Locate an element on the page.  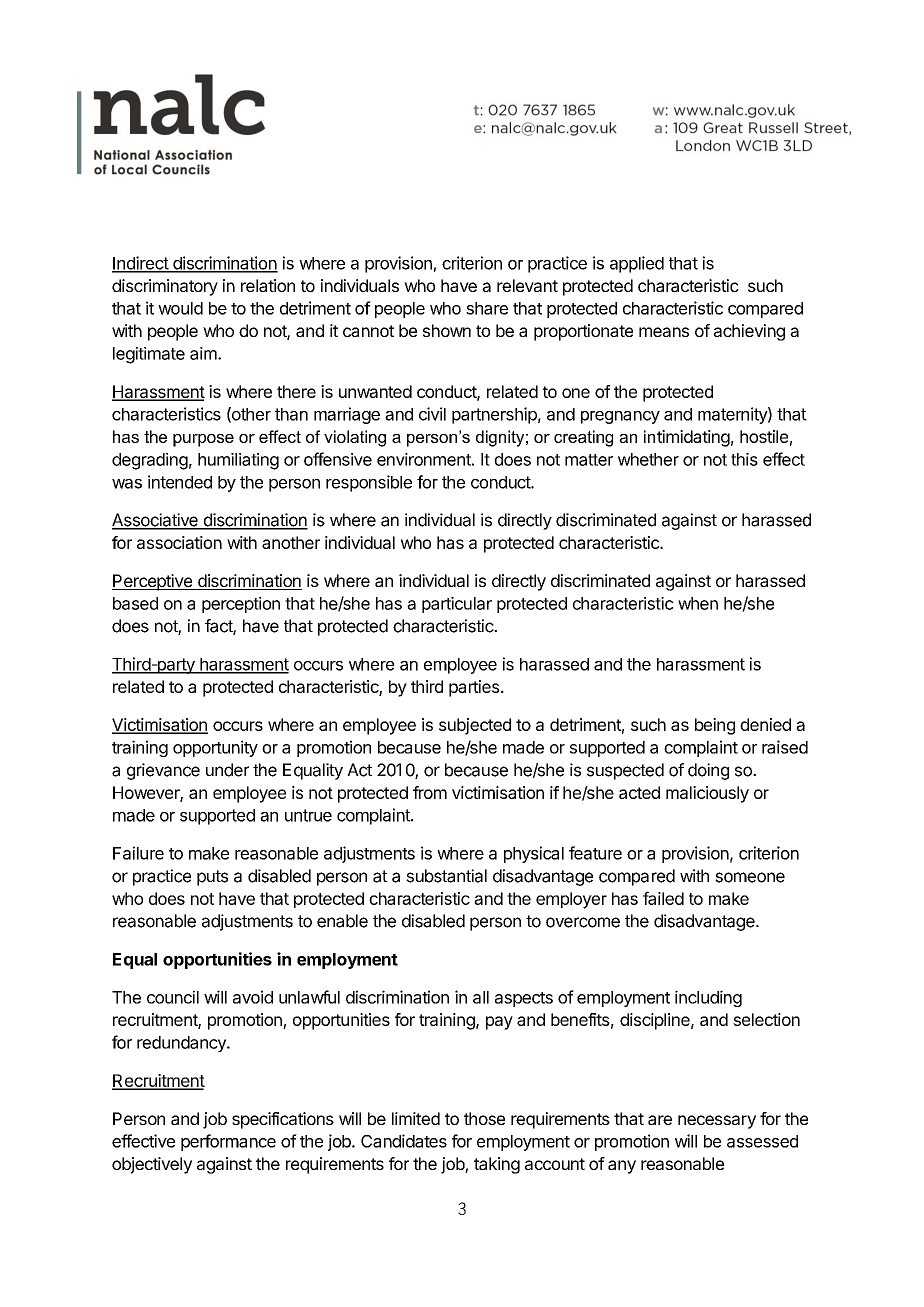
would is located at coordinates (180, 308).
